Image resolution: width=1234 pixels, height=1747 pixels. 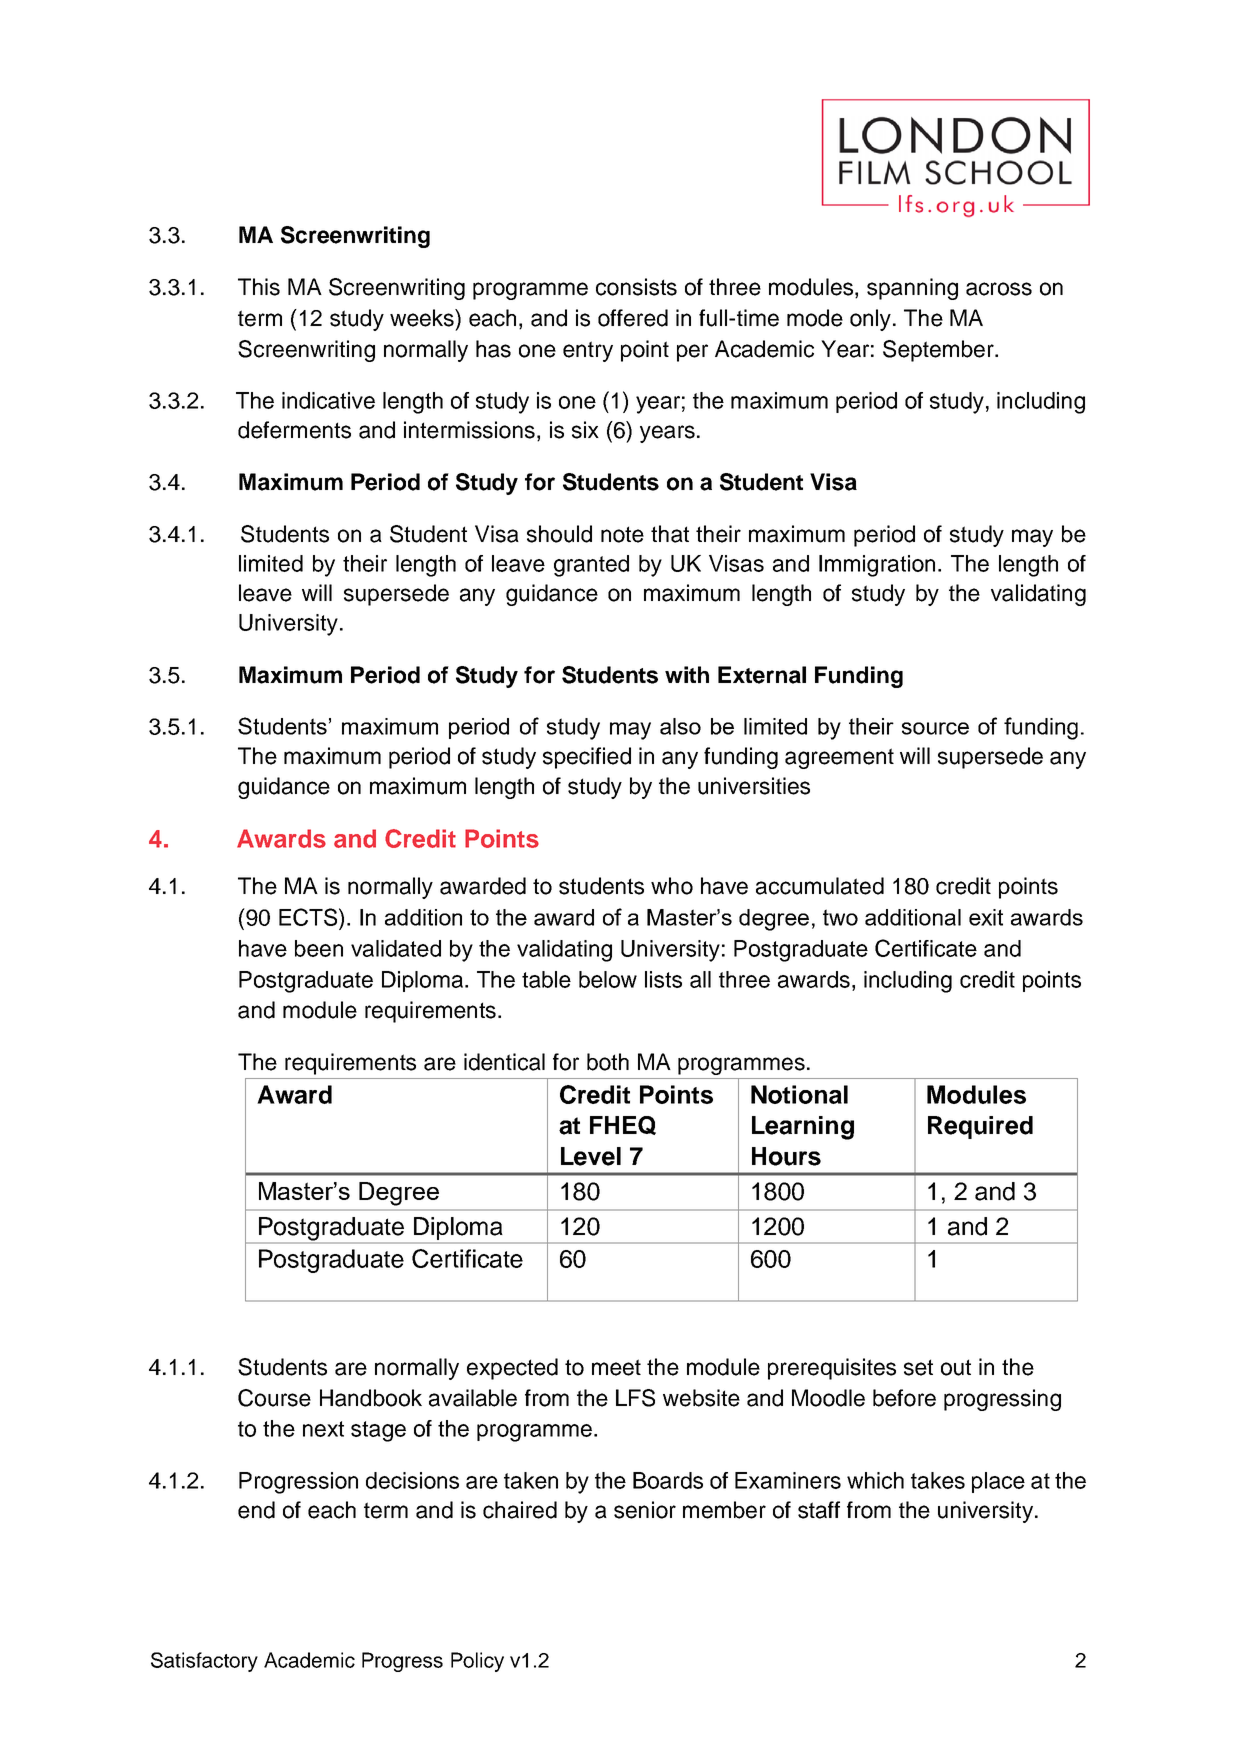 I want to click on meet, so click(x=616, y=1367).
